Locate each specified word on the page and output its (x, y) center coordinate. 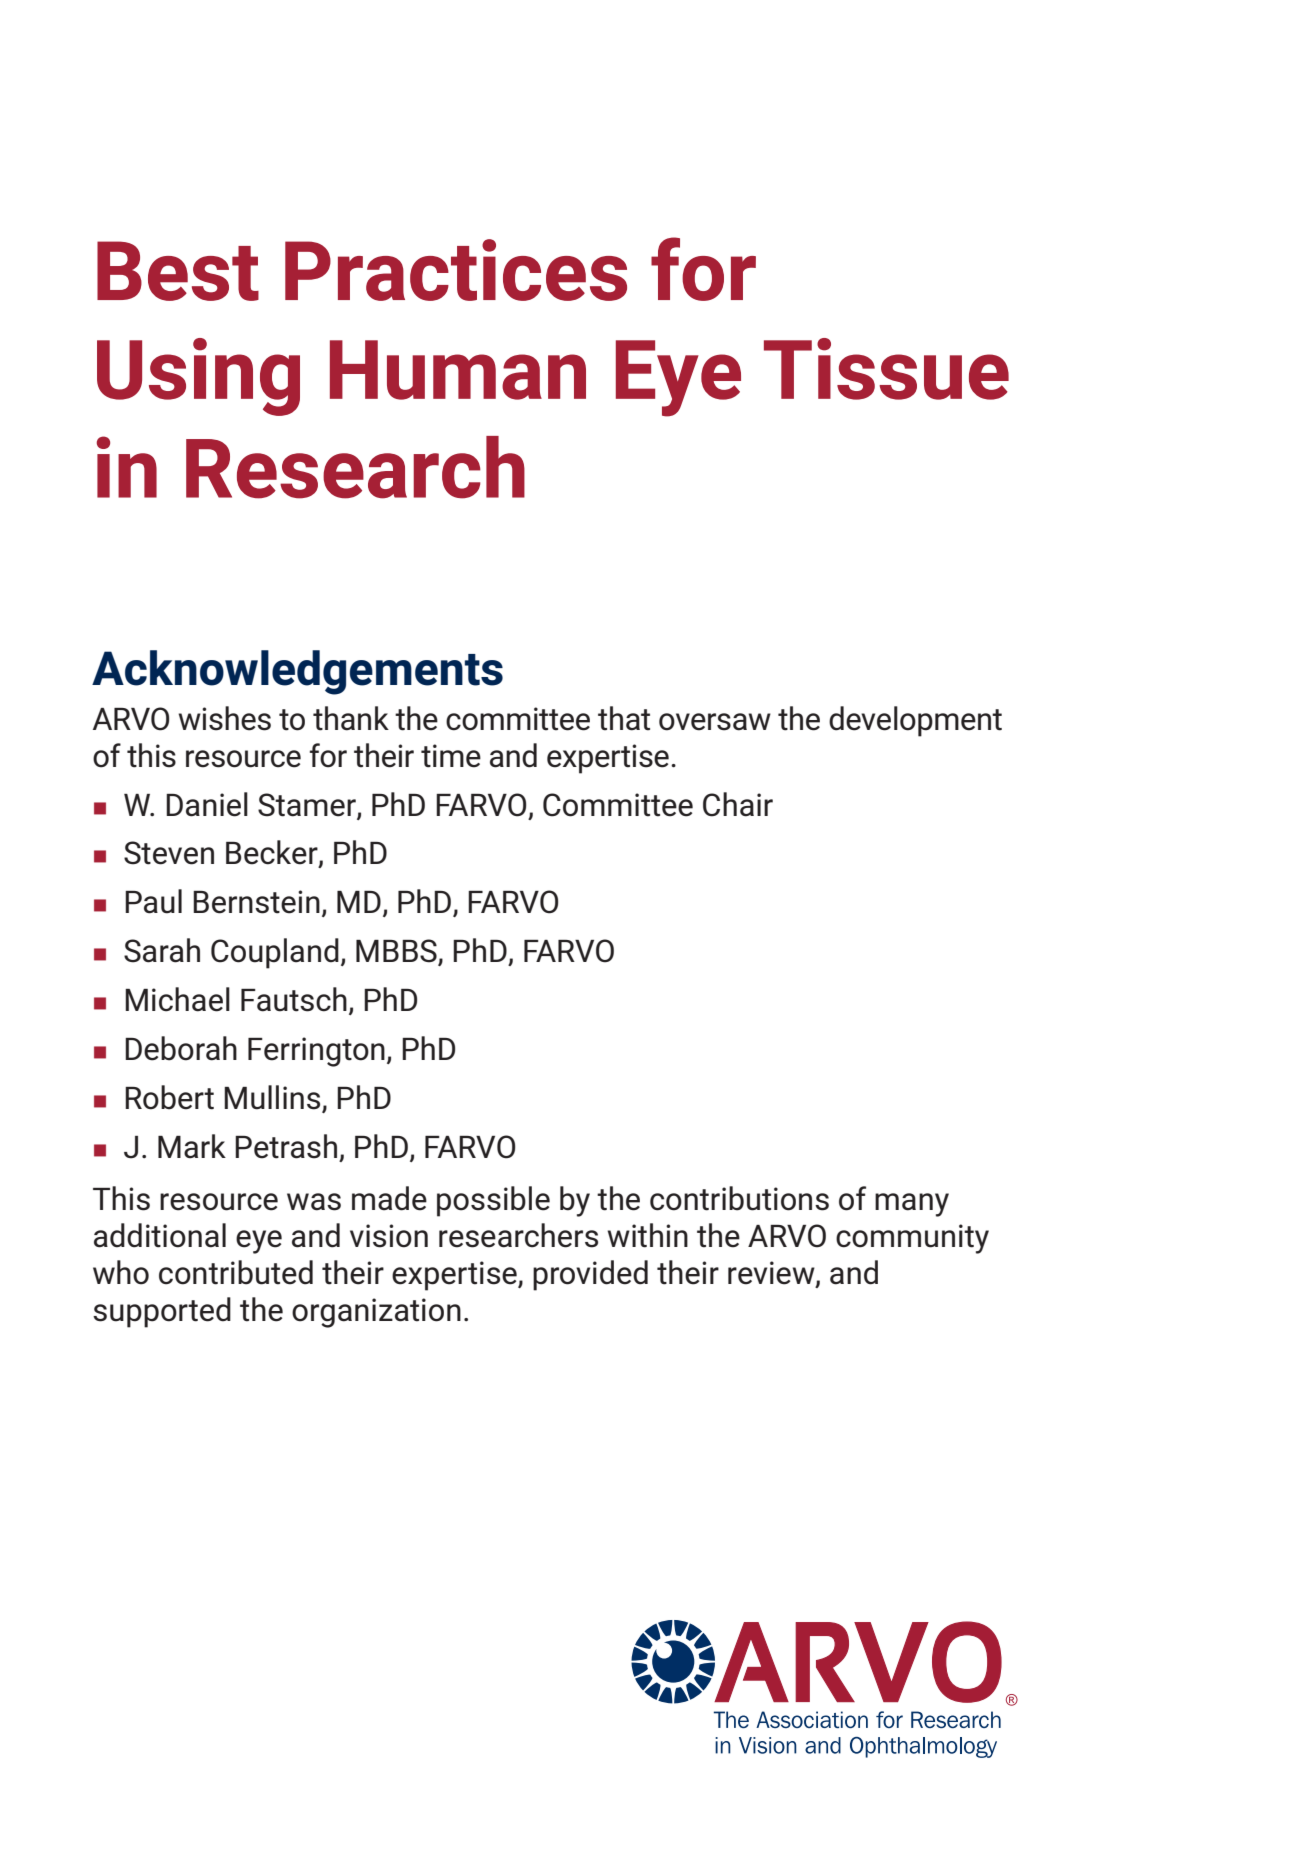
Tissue (886, 369)
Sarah (162, 950)
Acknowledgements (297, 672)
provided (590, 1275)
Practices (456, 270)
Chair (738, 804)
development (915, 721)
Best (178, 271)
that (624, 718)
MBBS (397, 952)
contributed (236, 1272)
